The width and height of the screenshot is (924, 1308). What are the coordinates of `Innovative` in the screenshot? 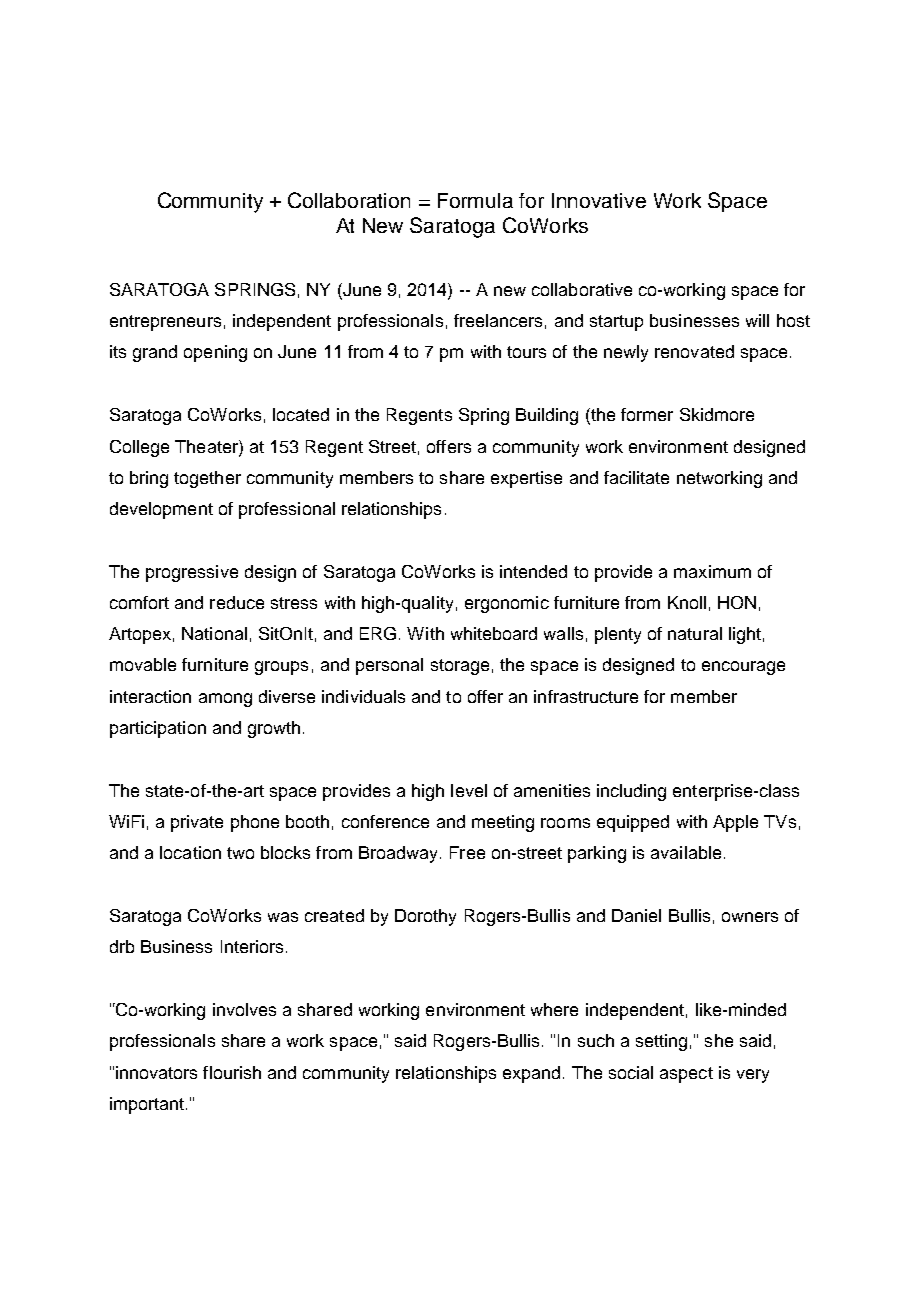 It's located at (599, 200).
